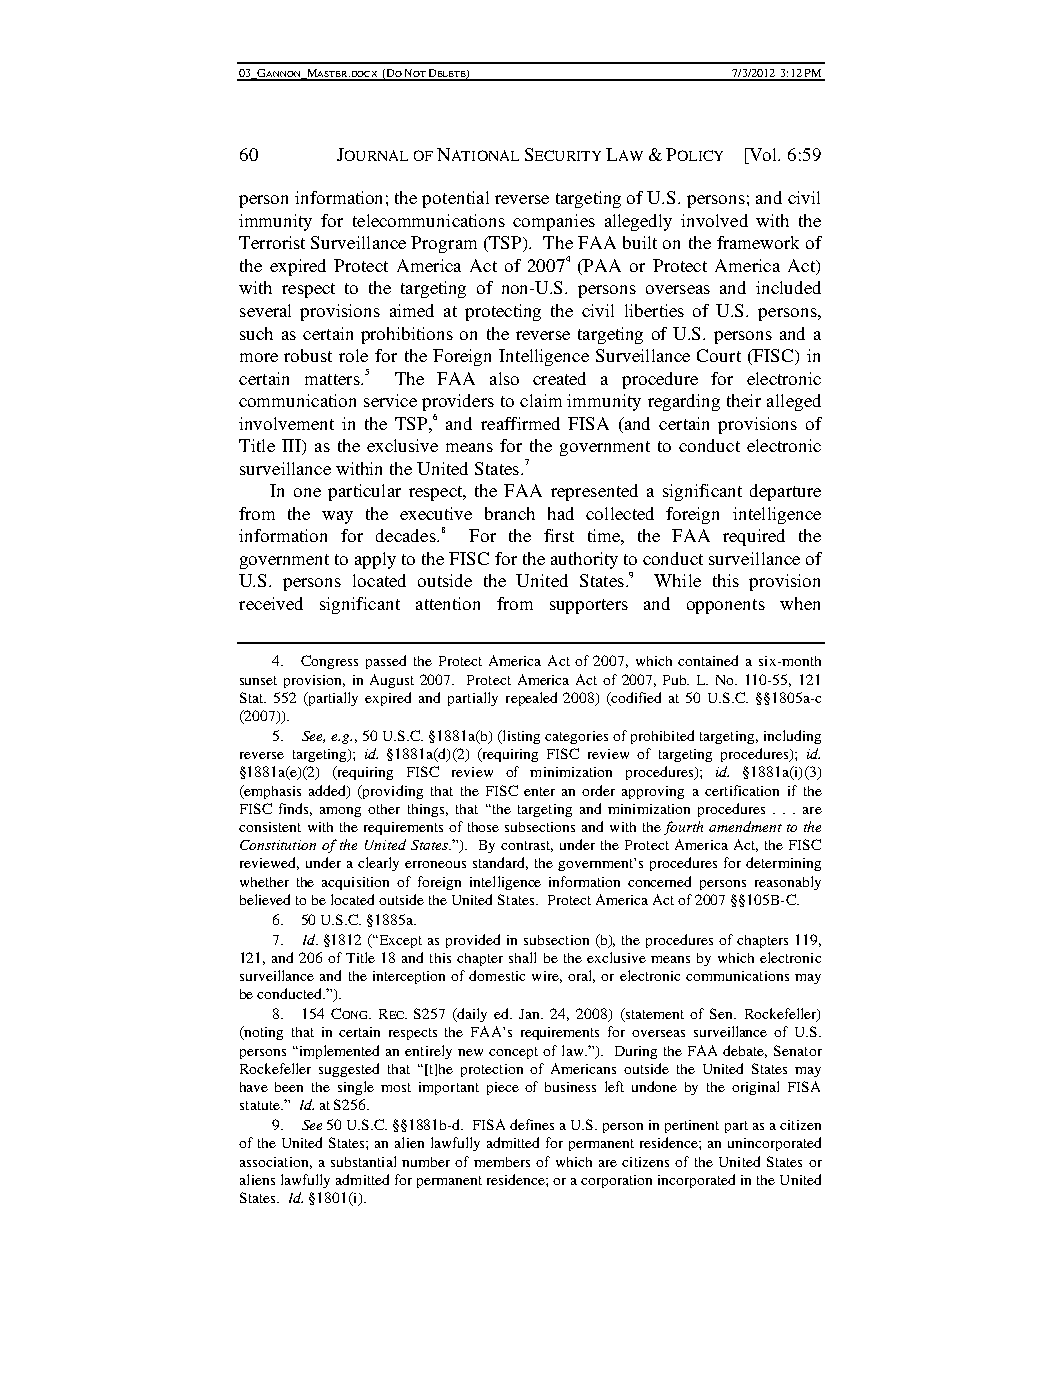 This document has height=1373, width=1061. Describe the element at coordinates (714, 220) in the document. I see `involved` at that location.
